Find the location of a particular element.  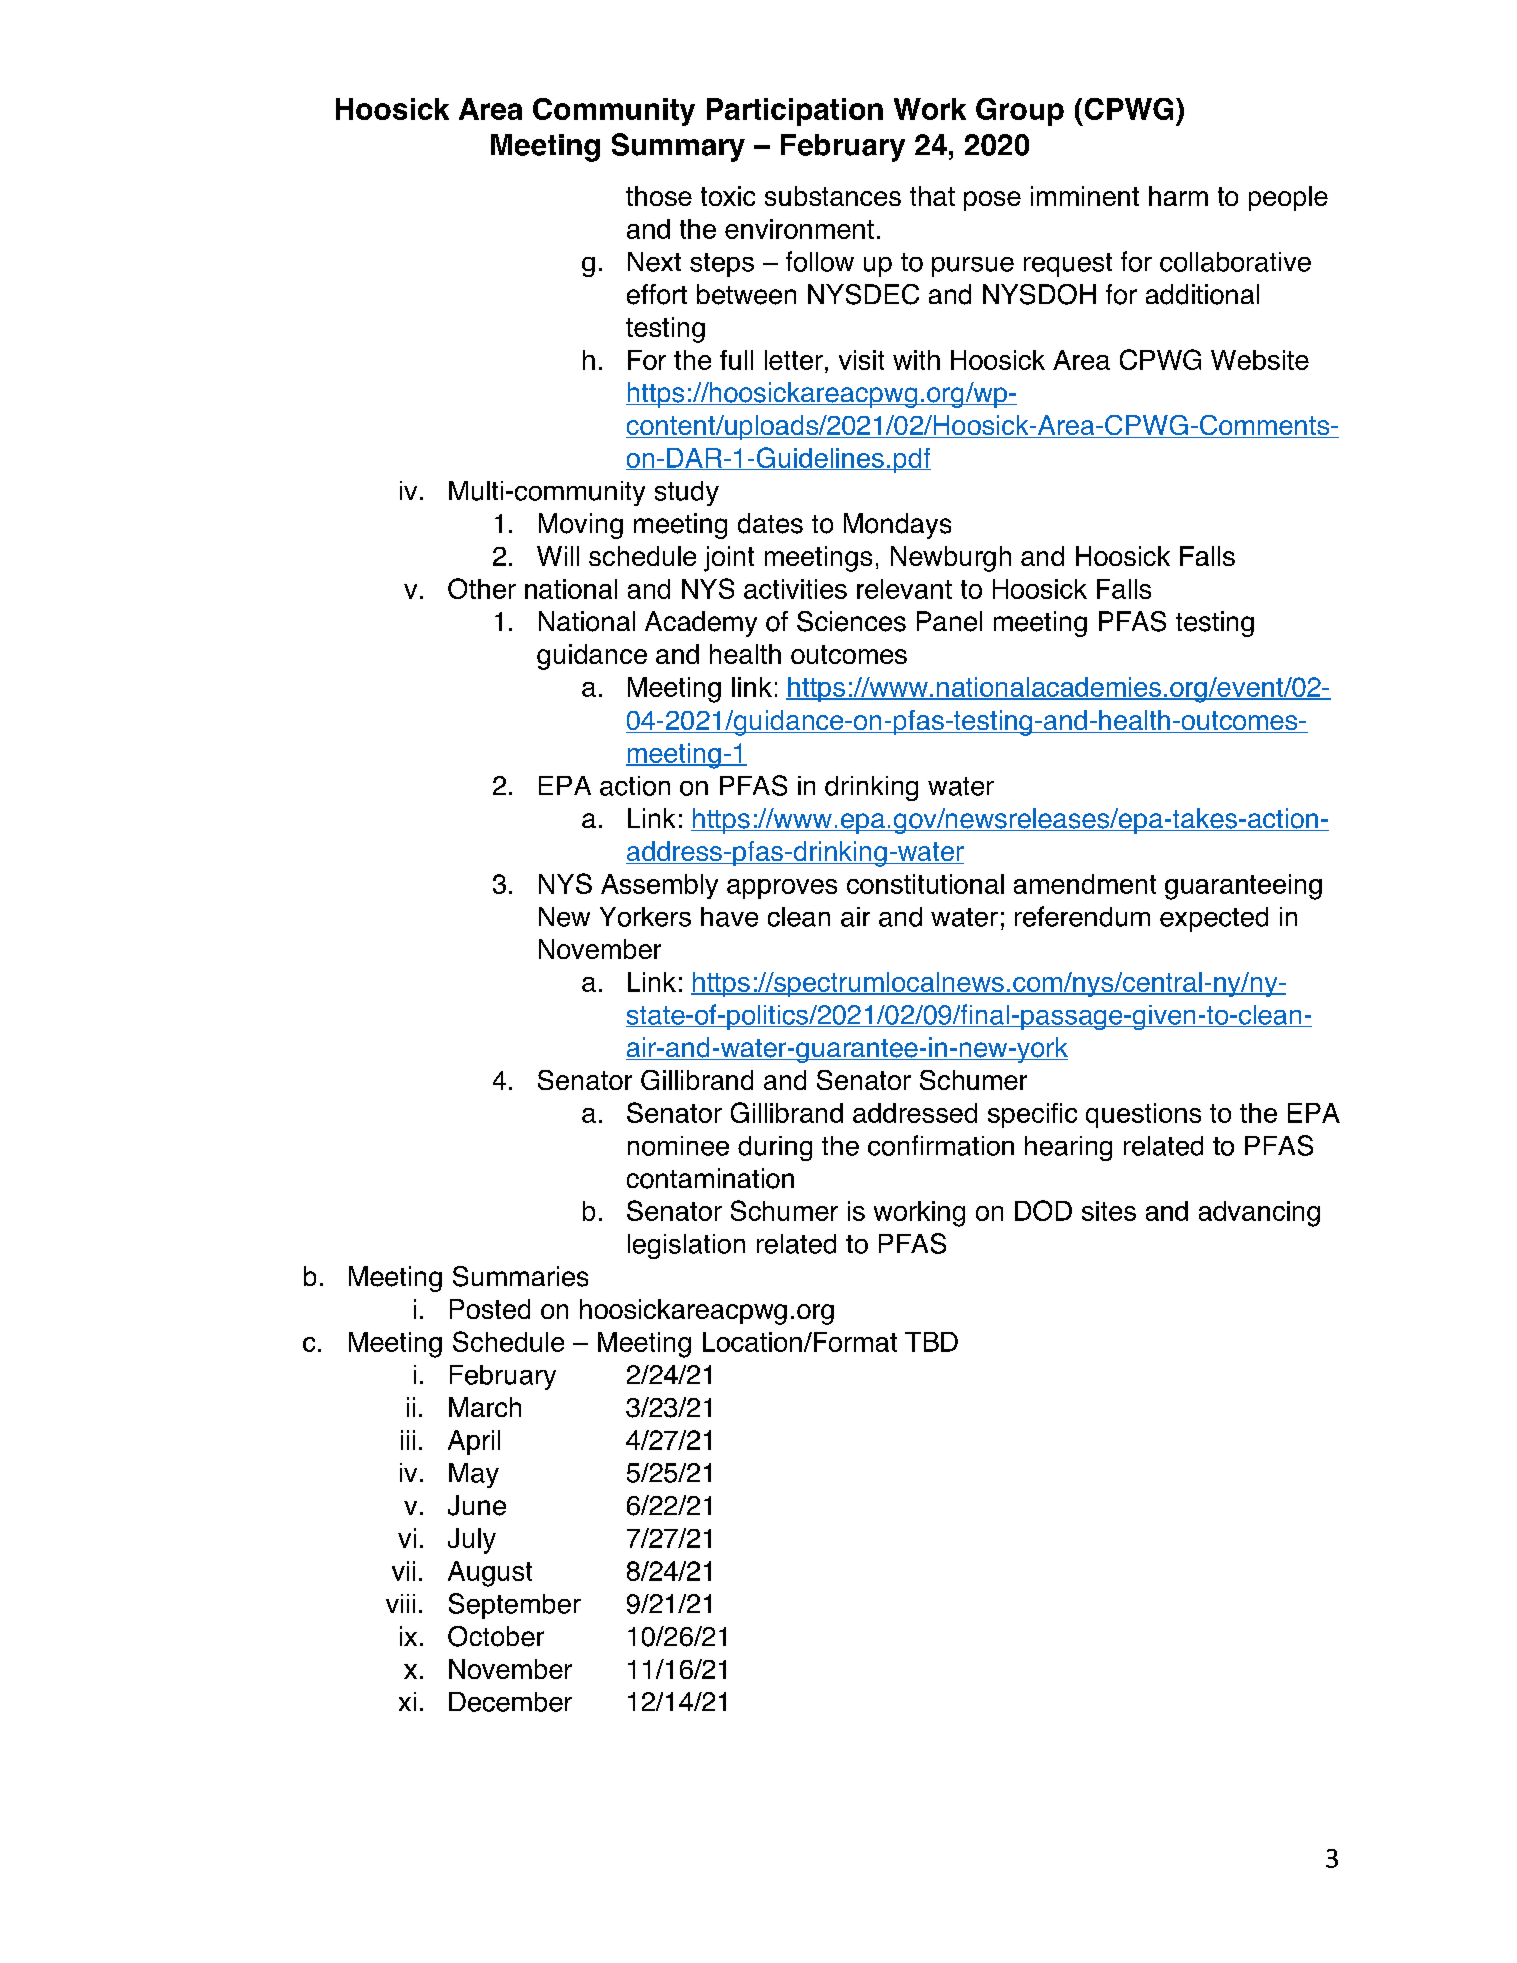

Website is located at coordinates (1260, 360).
